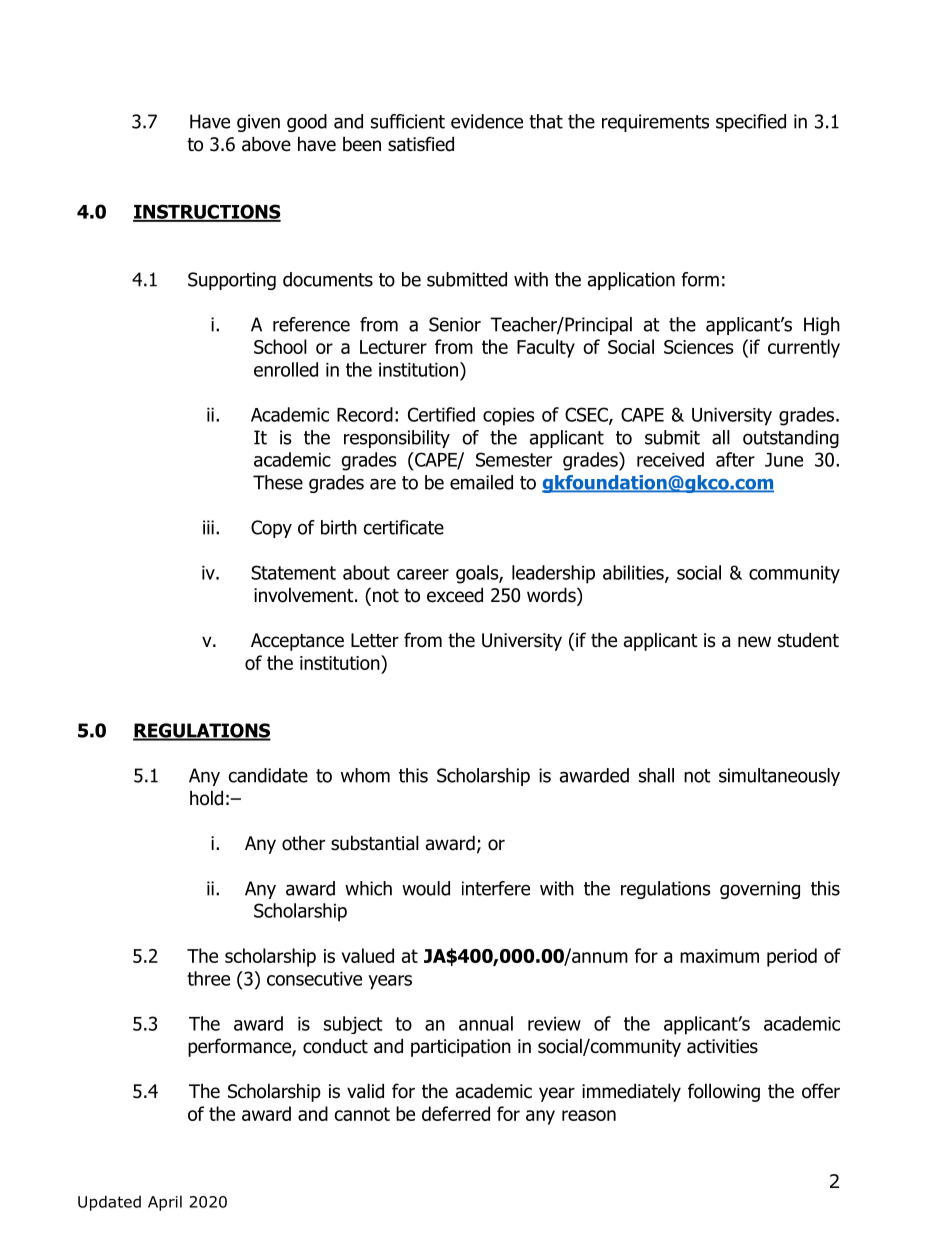 This screenshot has height=1233, width=952. I want to click on April, so click(165, 1203).
